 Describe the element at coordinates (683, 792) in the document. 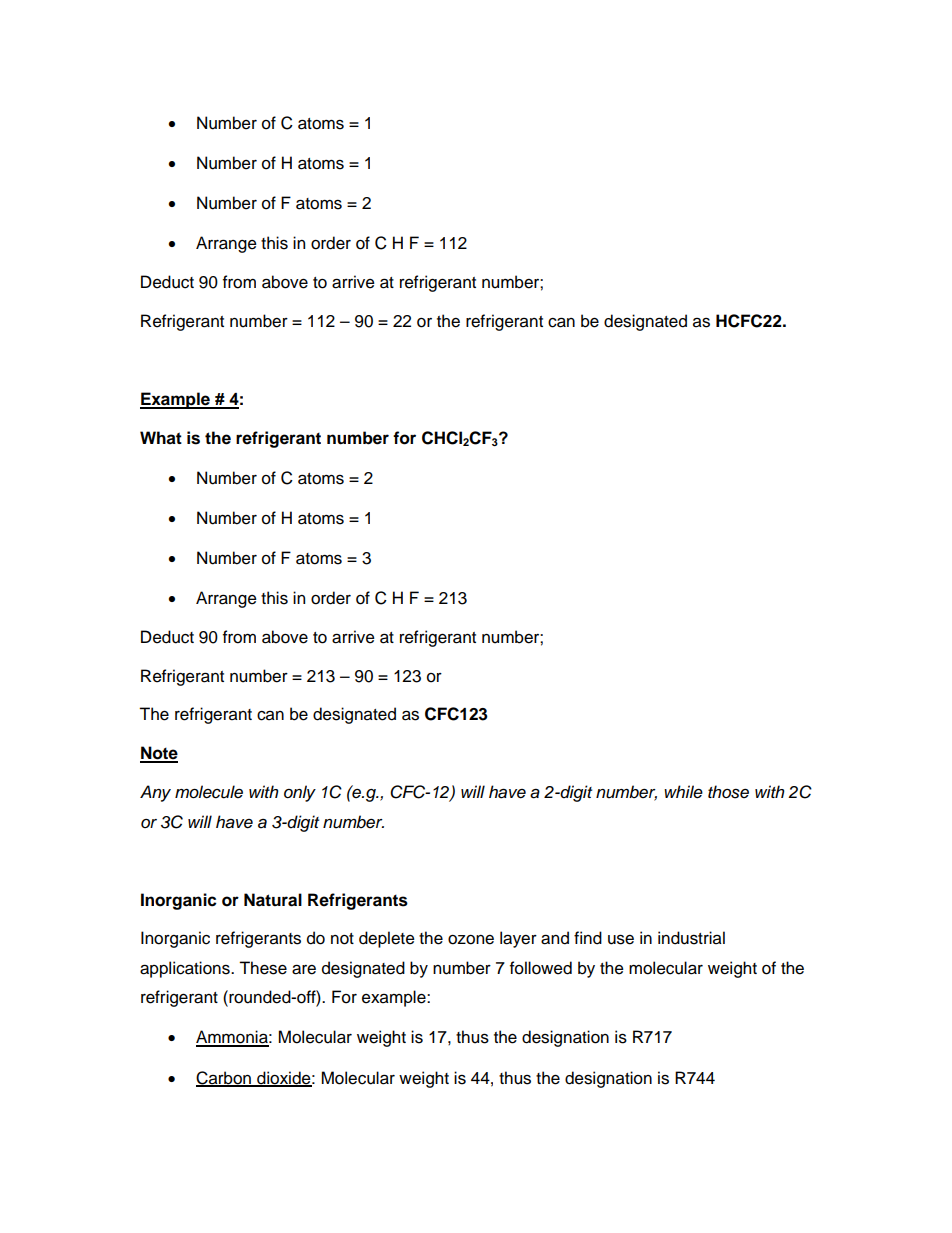

I see `while` at that location.
